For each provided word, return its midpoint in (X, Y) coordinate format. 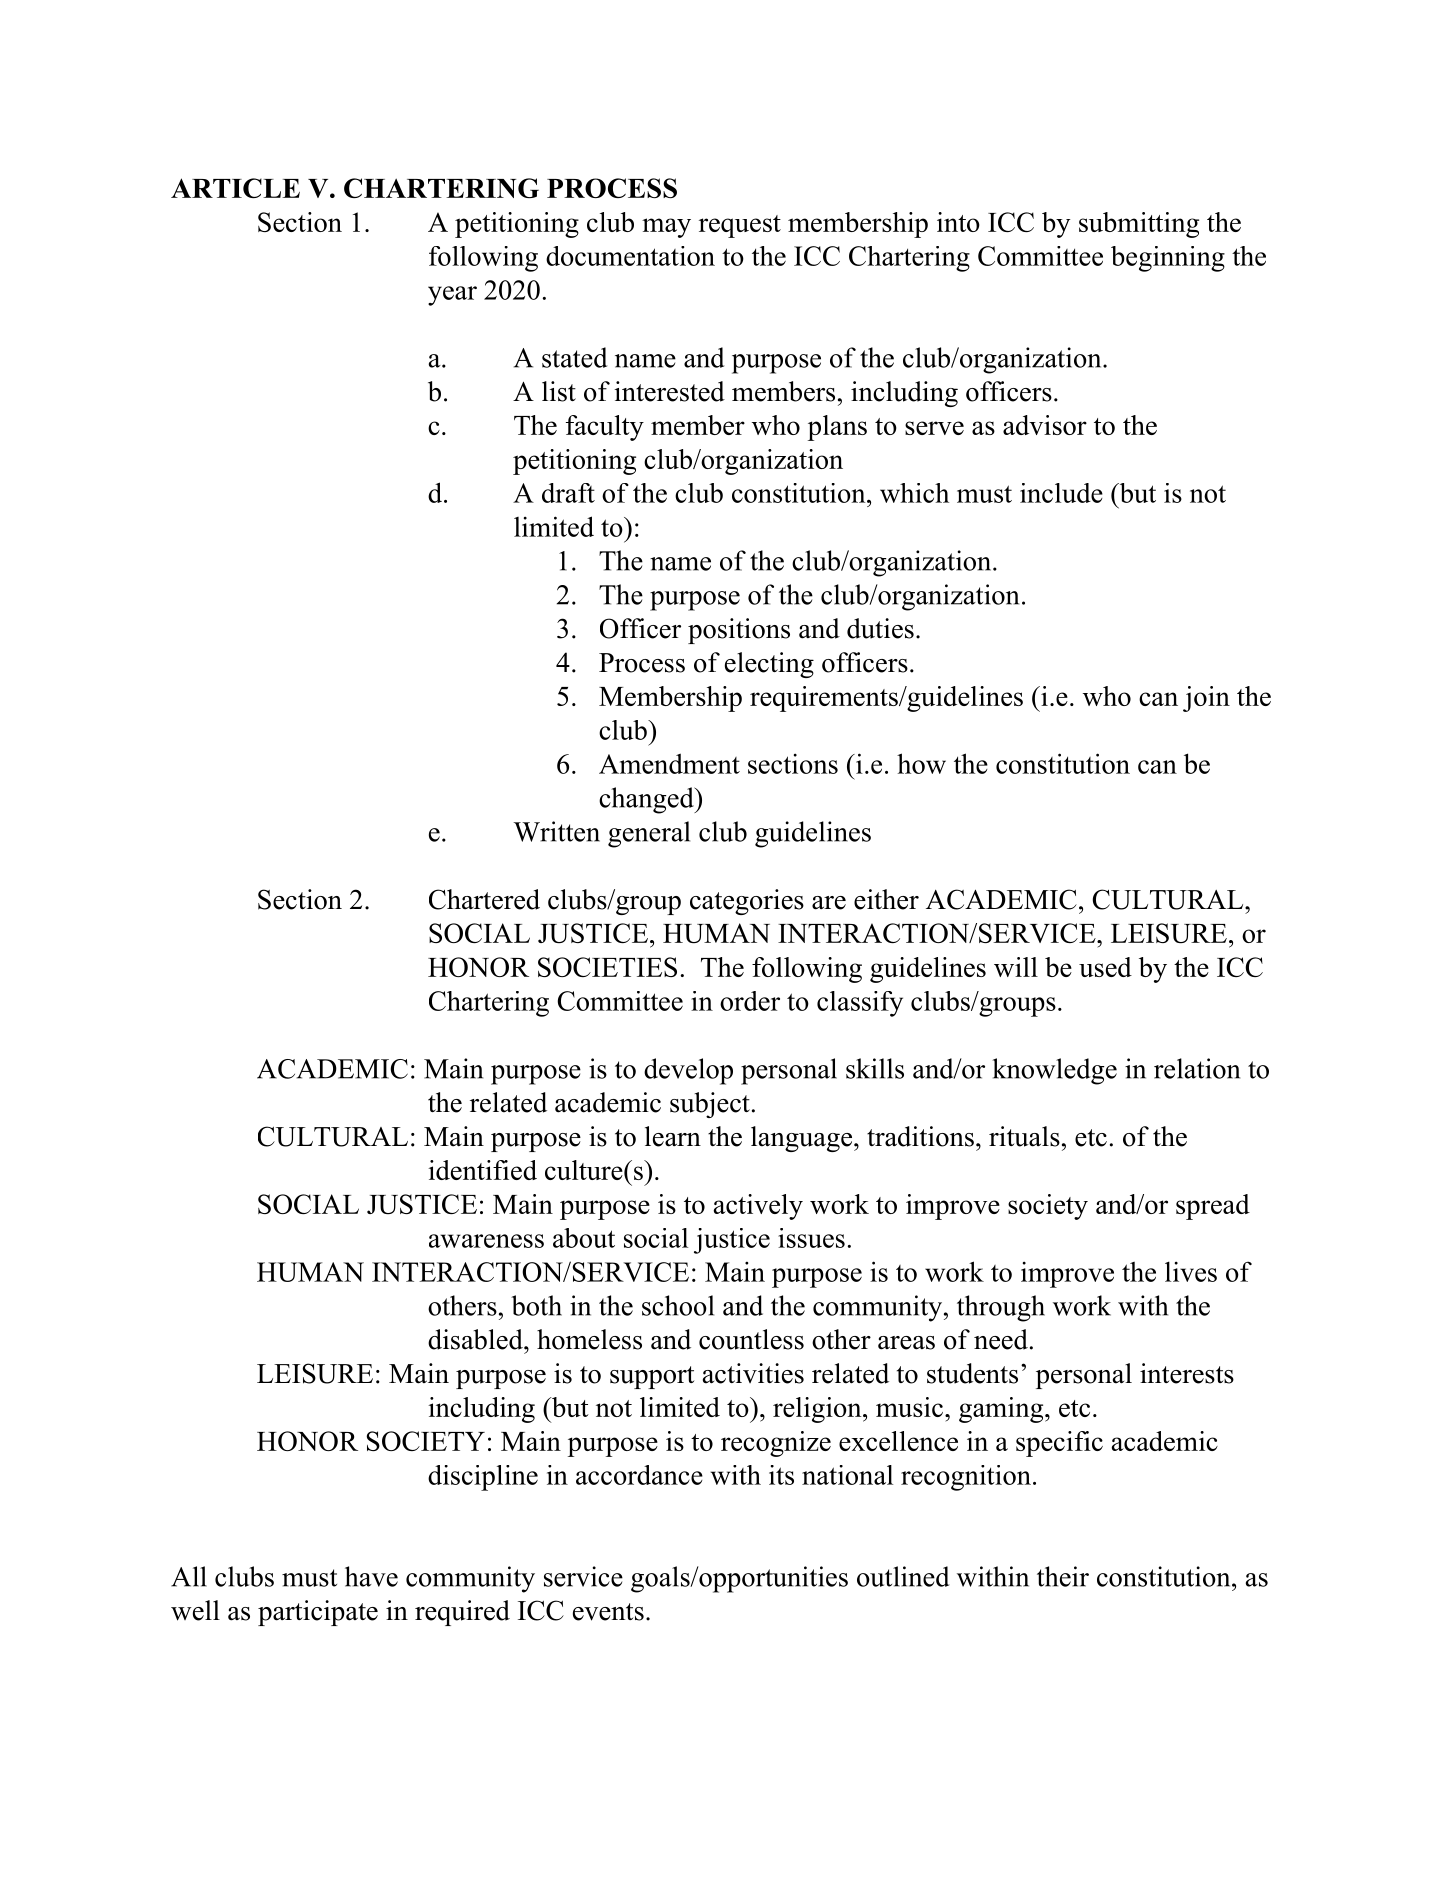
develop (688, 1071)
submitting (1139, 225)
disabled (476, 1339)
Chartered (484, 899)
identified (482, 1170)
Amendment (669, 763)
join (1206, 699)
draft (568, 493)
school (678, 1305)
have (371, 1576)
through (1001, 1308)
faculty (605, 428)
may (666, 228)
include (1061, 493)
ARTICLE (235, 188)
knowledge (1055, 1071)
